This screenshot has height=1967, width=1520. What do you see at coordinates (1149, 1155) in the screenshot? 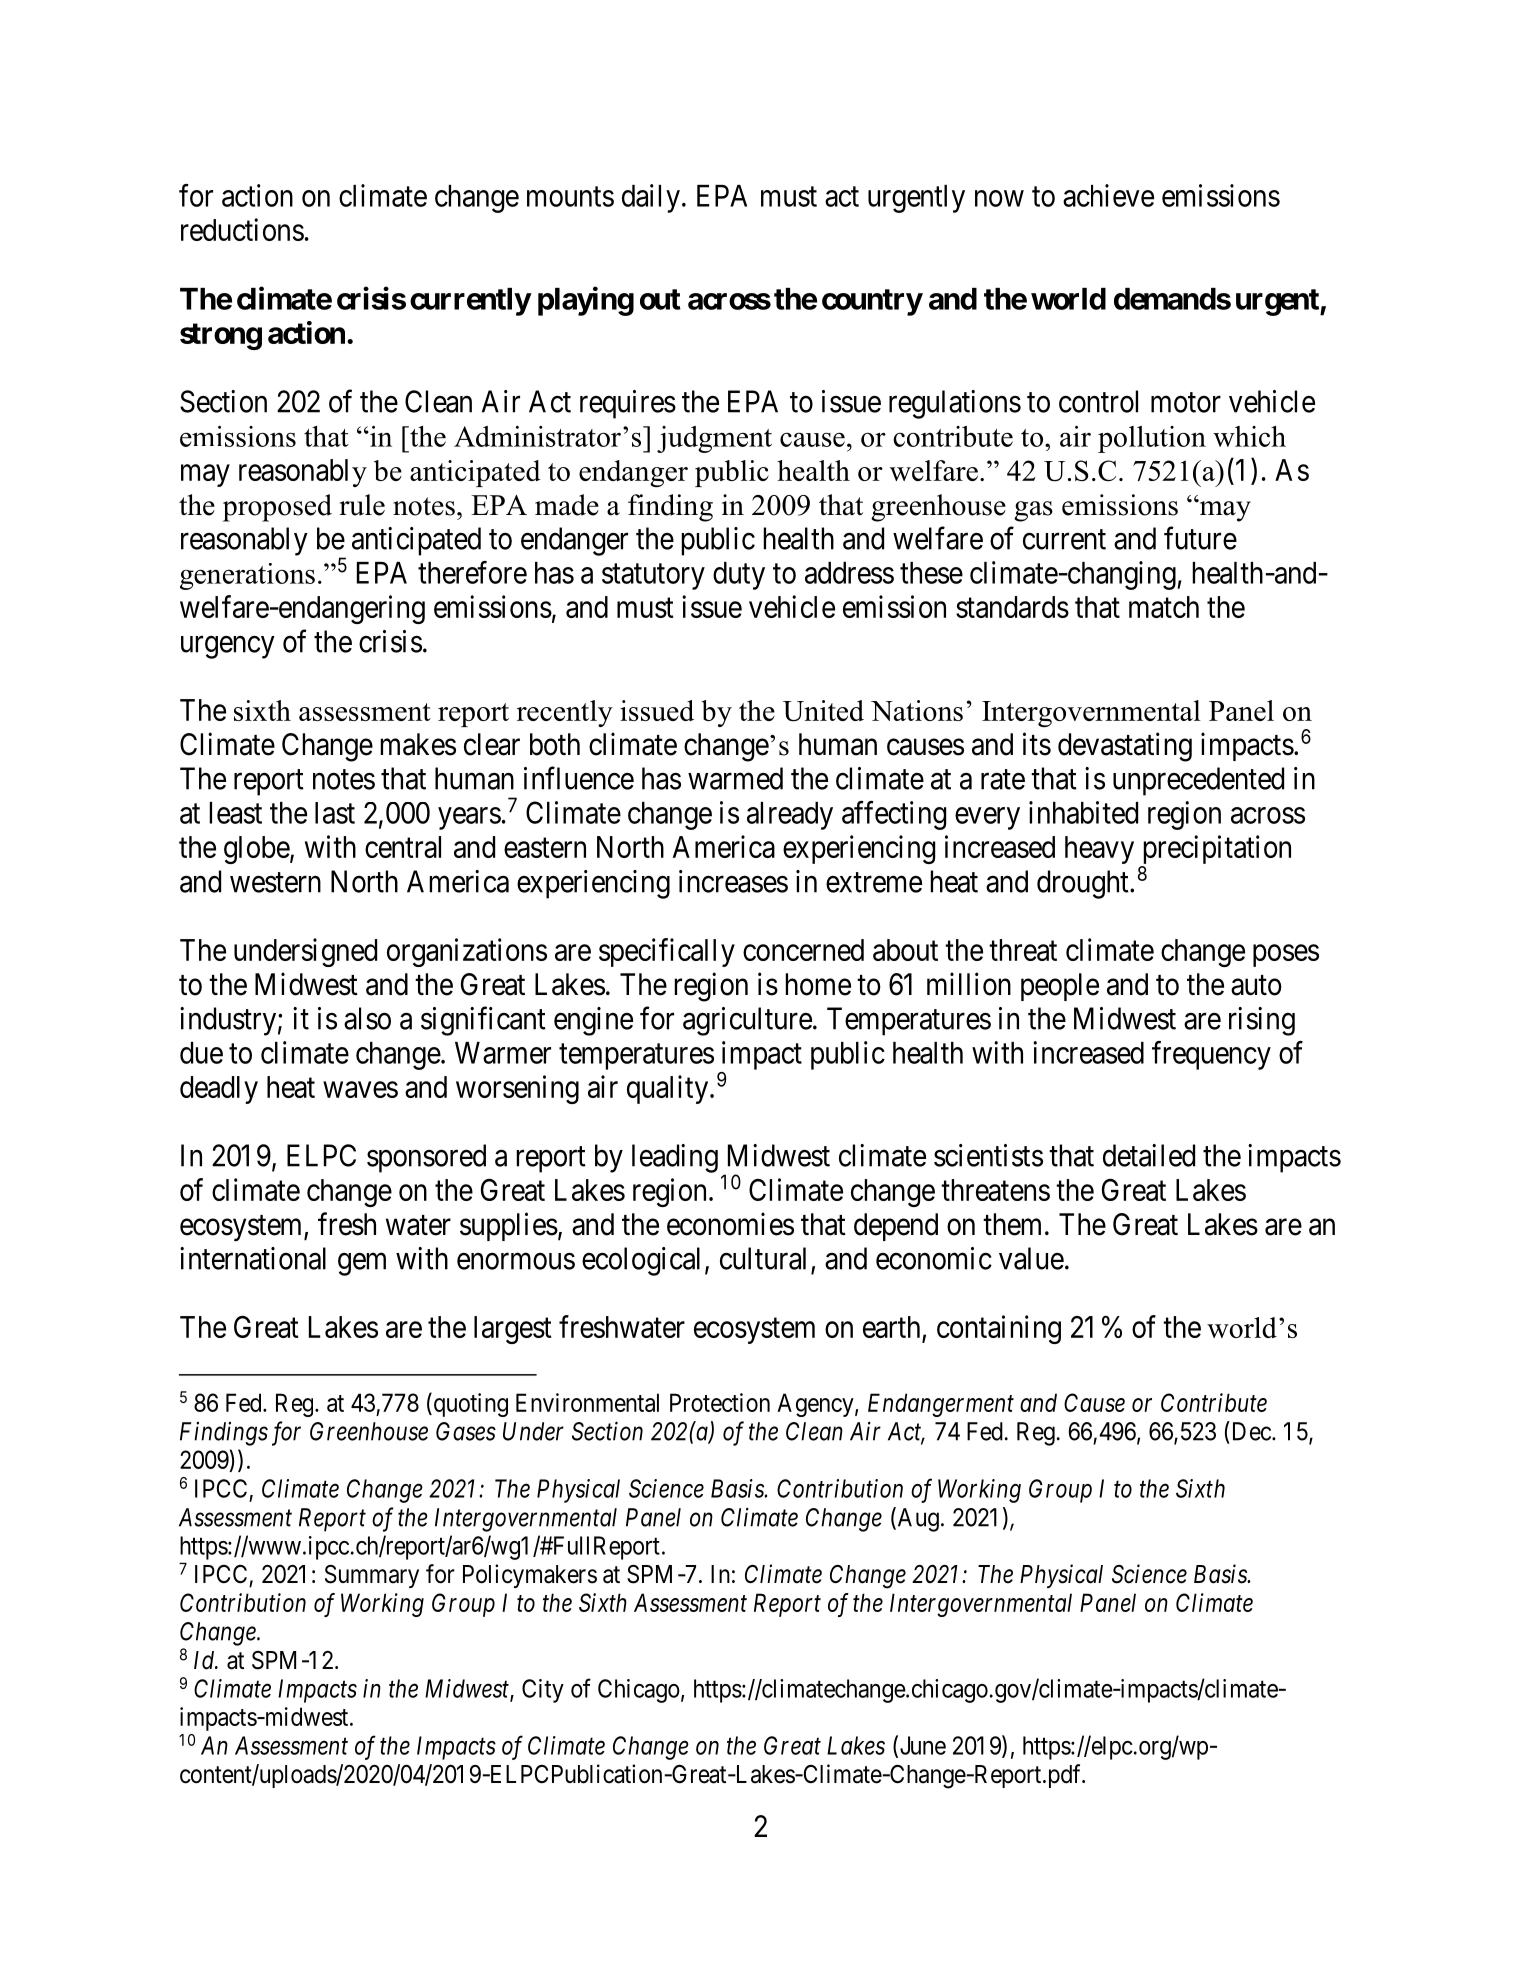
I see `detailed` at bounding box center [1149, 1155].
